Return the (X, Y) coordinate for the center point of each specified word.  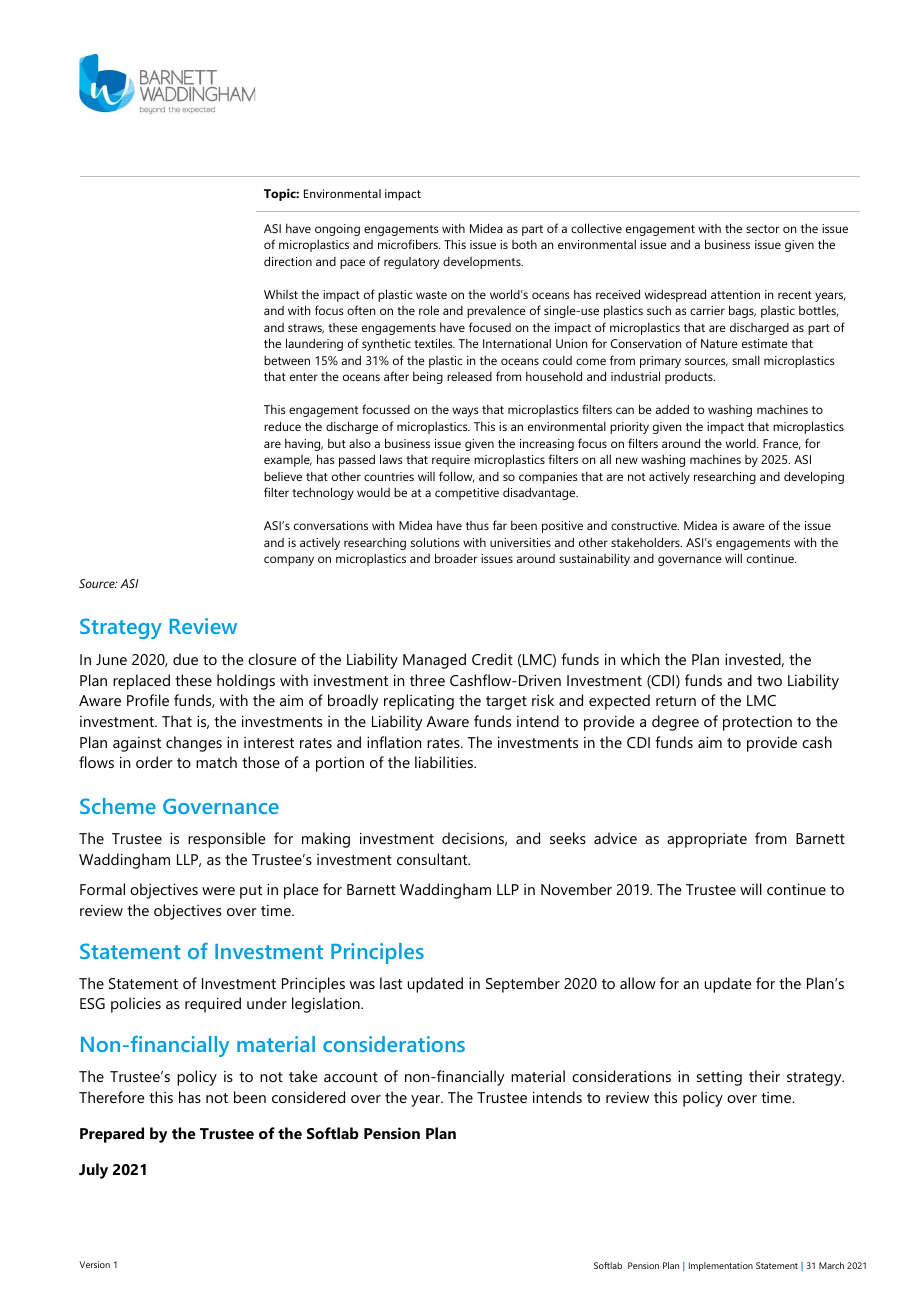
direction (288, 261)
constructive (645, 525)
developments (483, 263)
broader (456, 558)
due (185, 659)
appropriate (707, 840)
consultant (433, 859)
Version (95, 1264)
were (218, 891)
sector (763, 229)
